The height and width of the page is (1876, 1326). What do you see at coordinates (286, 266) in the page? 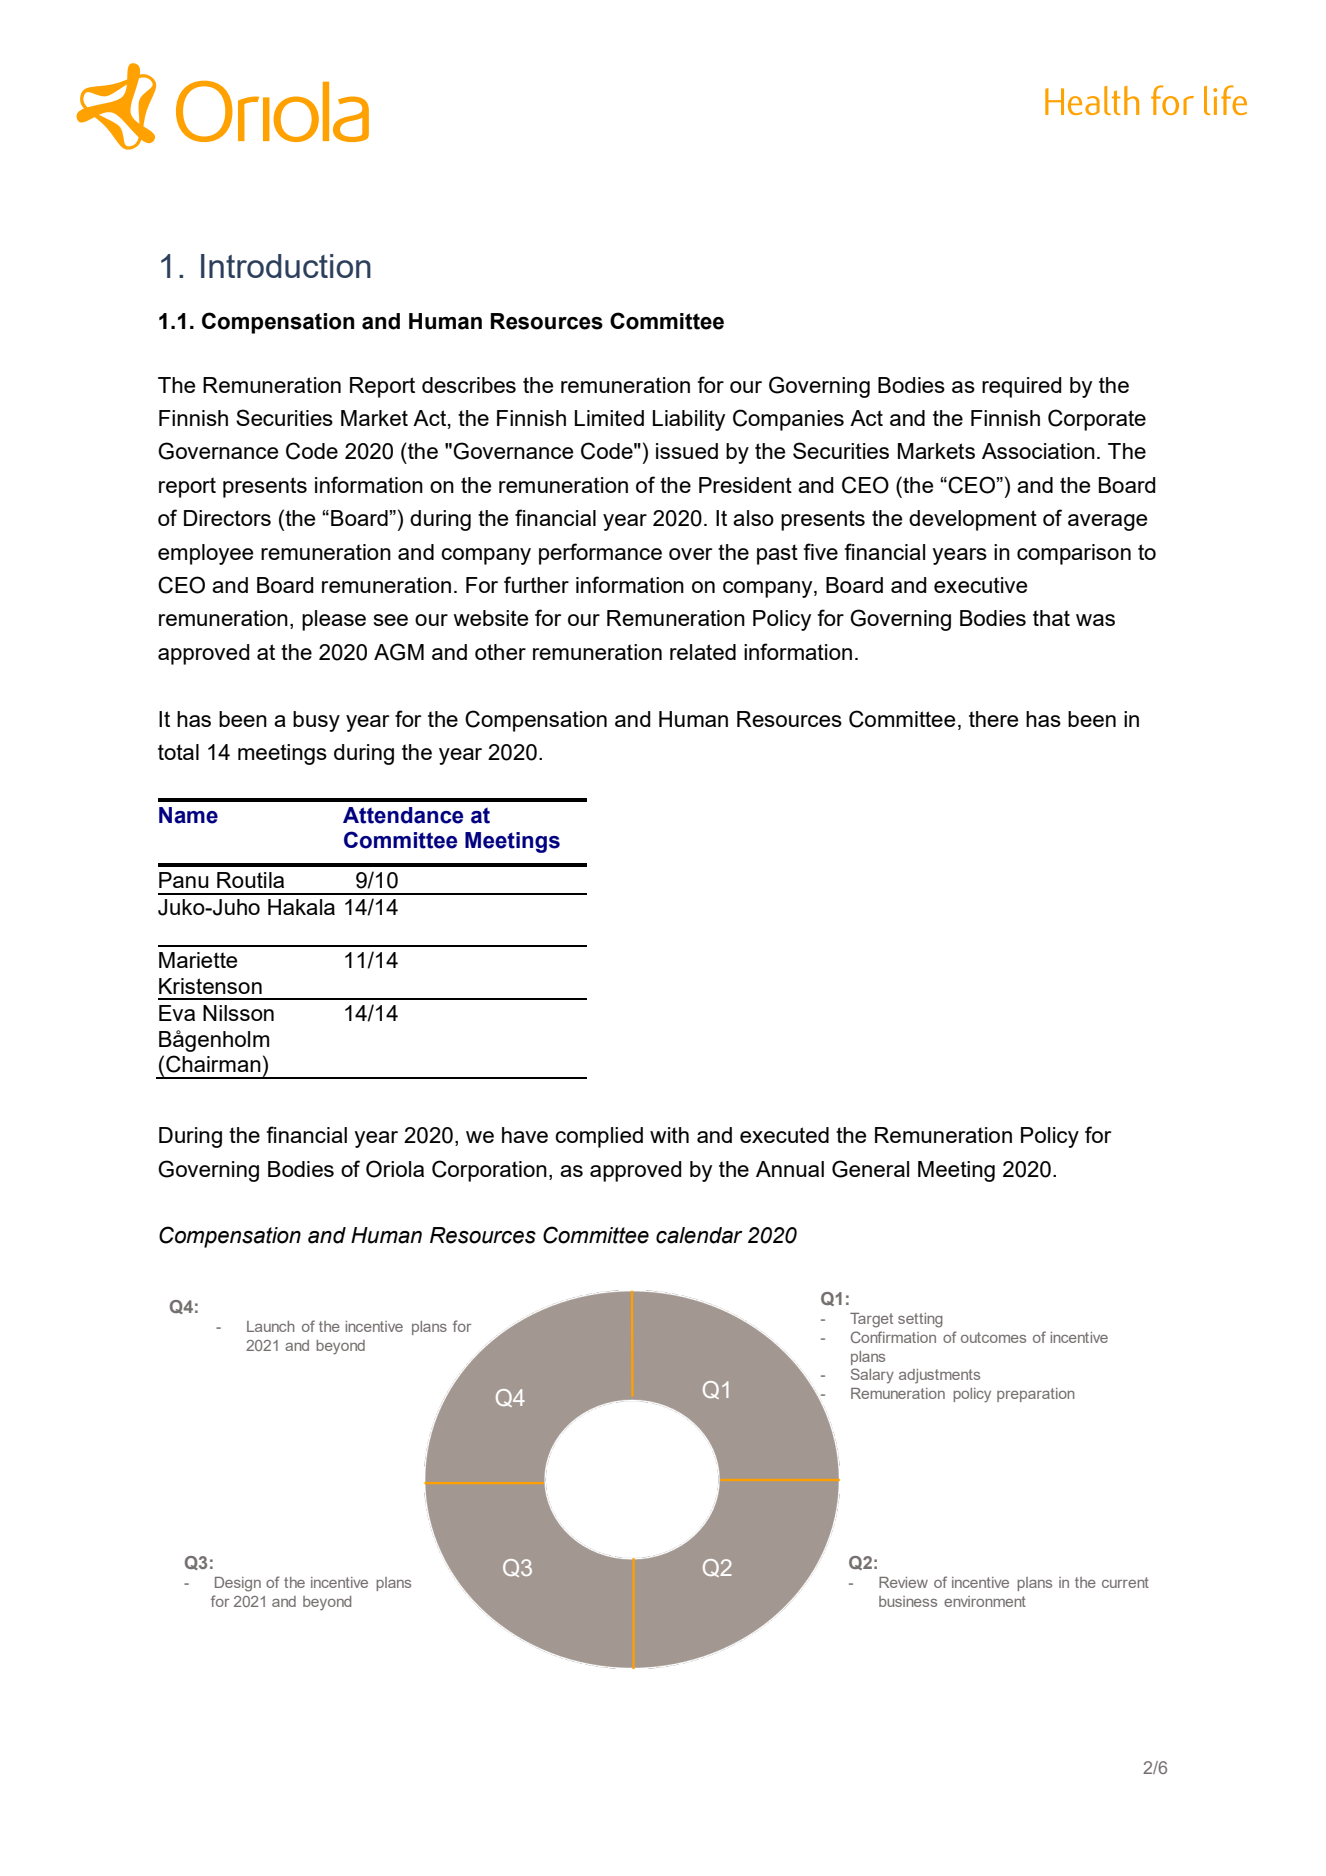
I see `Introduction` at bounding box center [286, 266].
